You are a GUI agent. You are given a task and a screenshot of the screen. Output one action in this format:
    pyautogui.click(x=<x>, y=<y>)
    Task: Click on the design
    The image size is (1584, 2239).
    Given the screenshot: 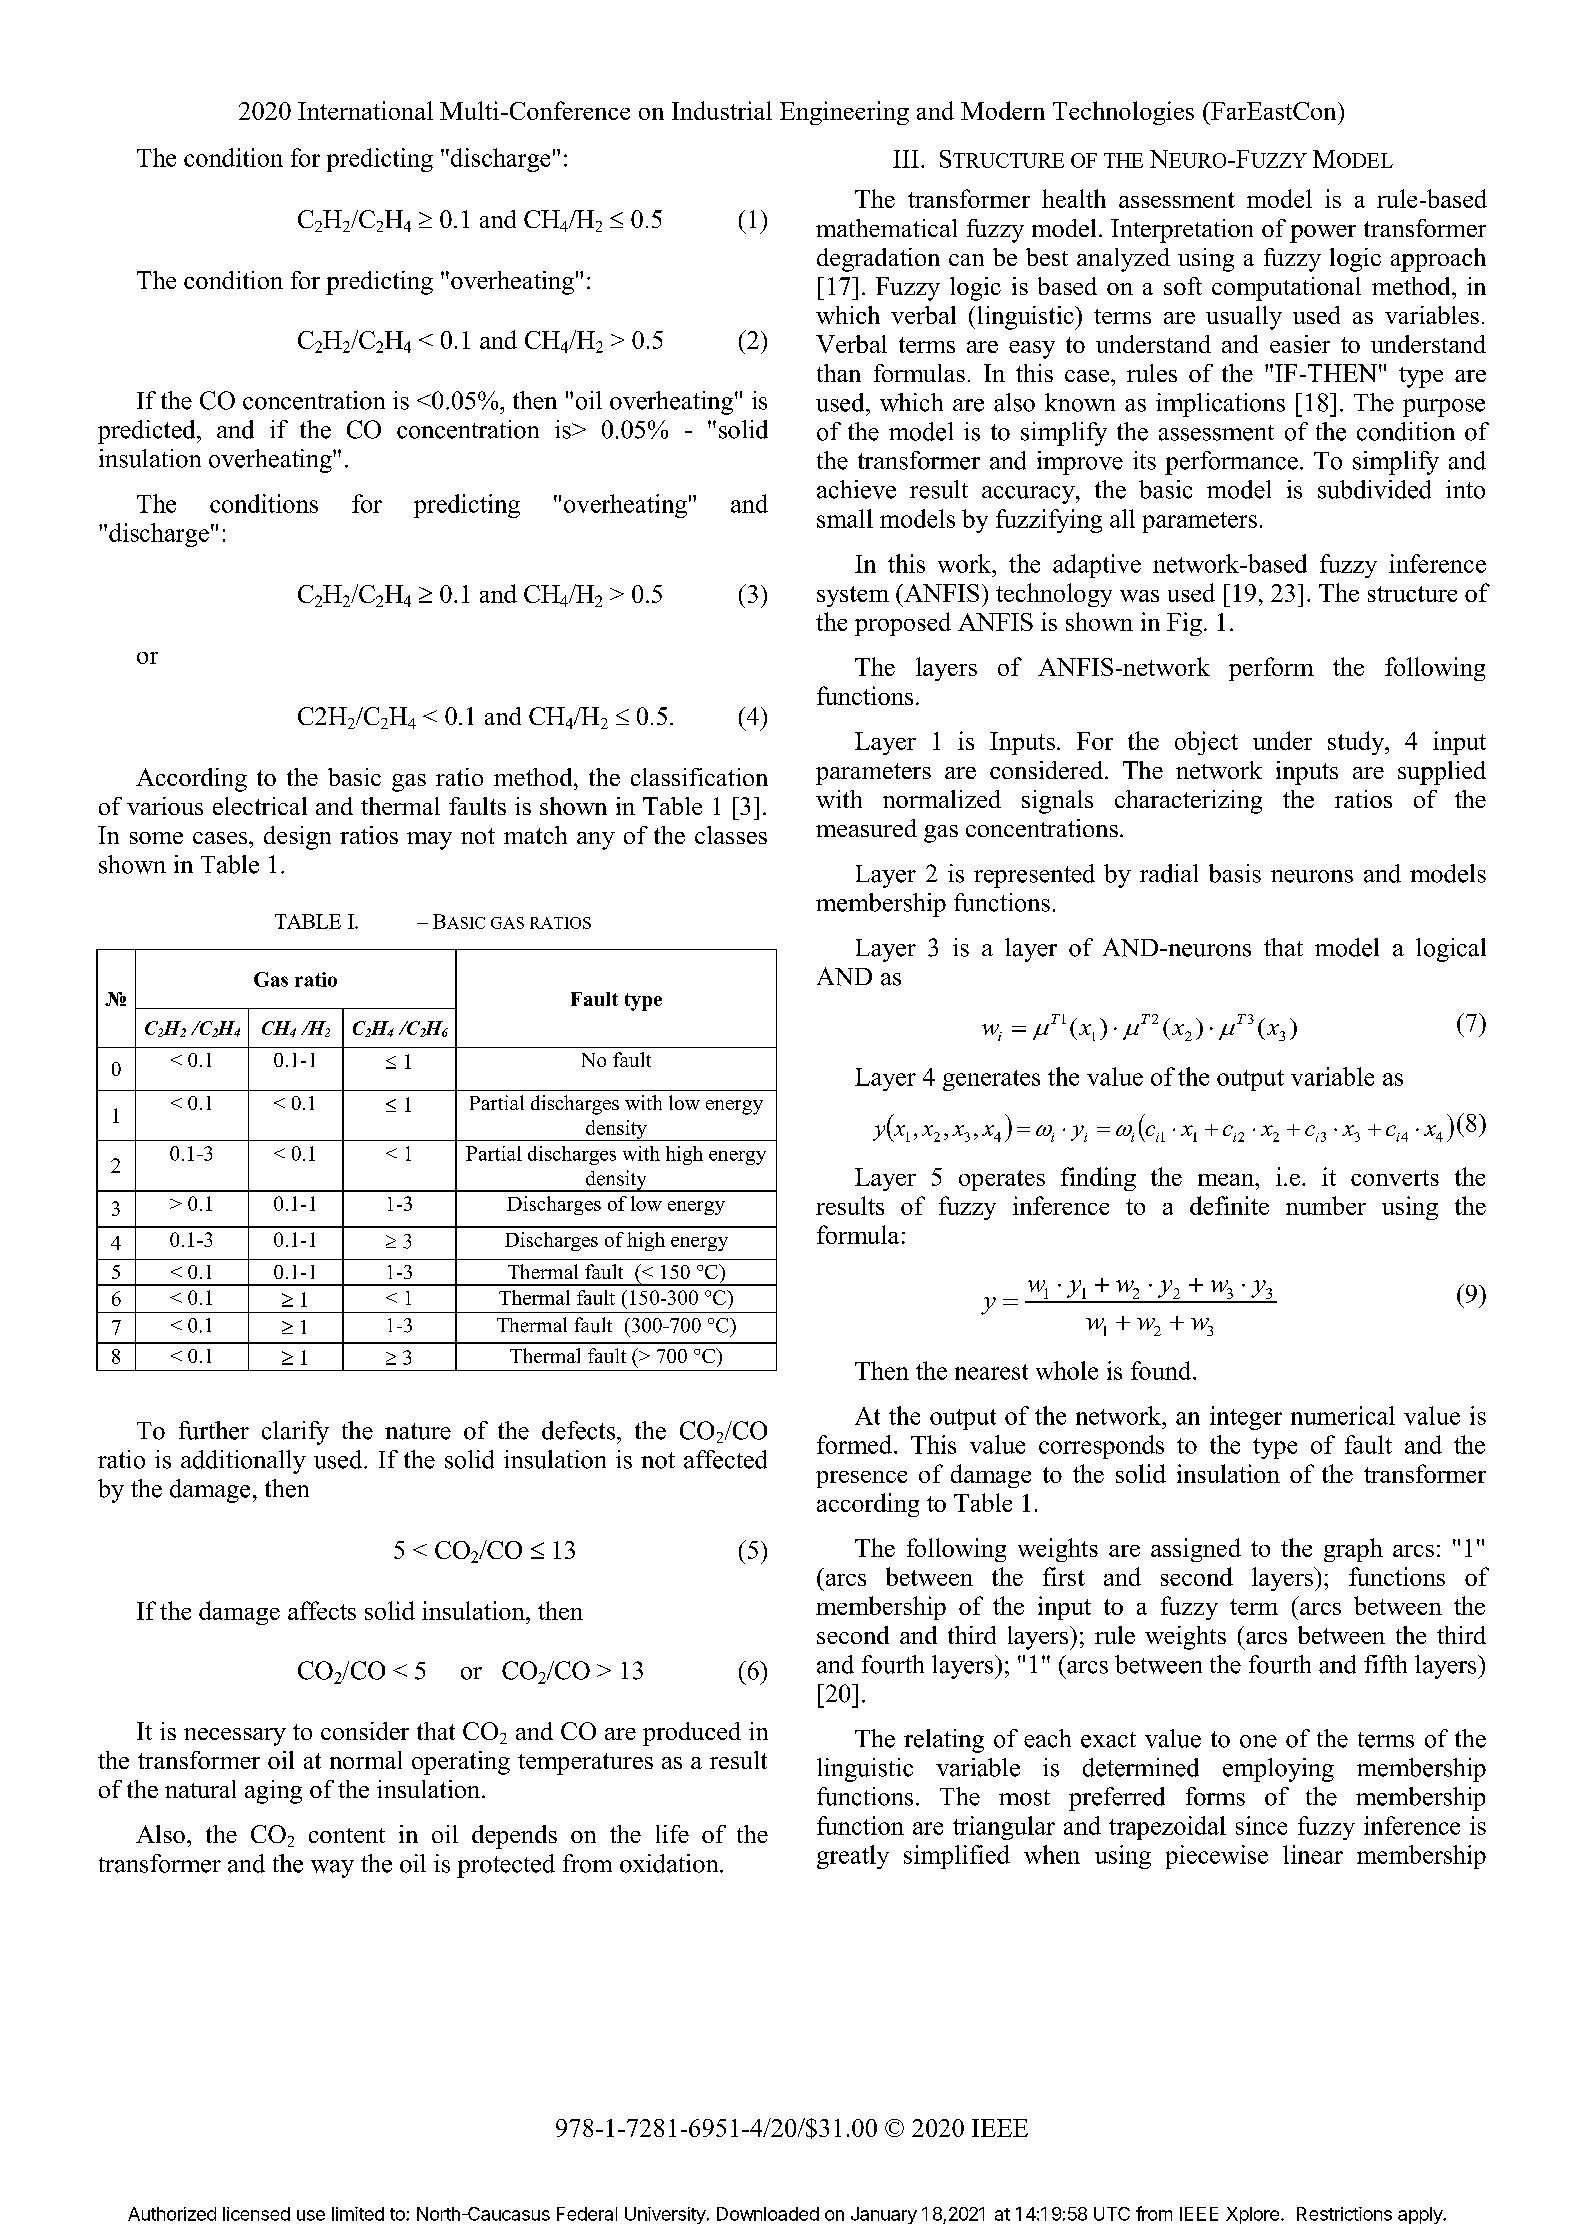 What is the action you would take?
    pyautogui.click(x=297, y=838)
